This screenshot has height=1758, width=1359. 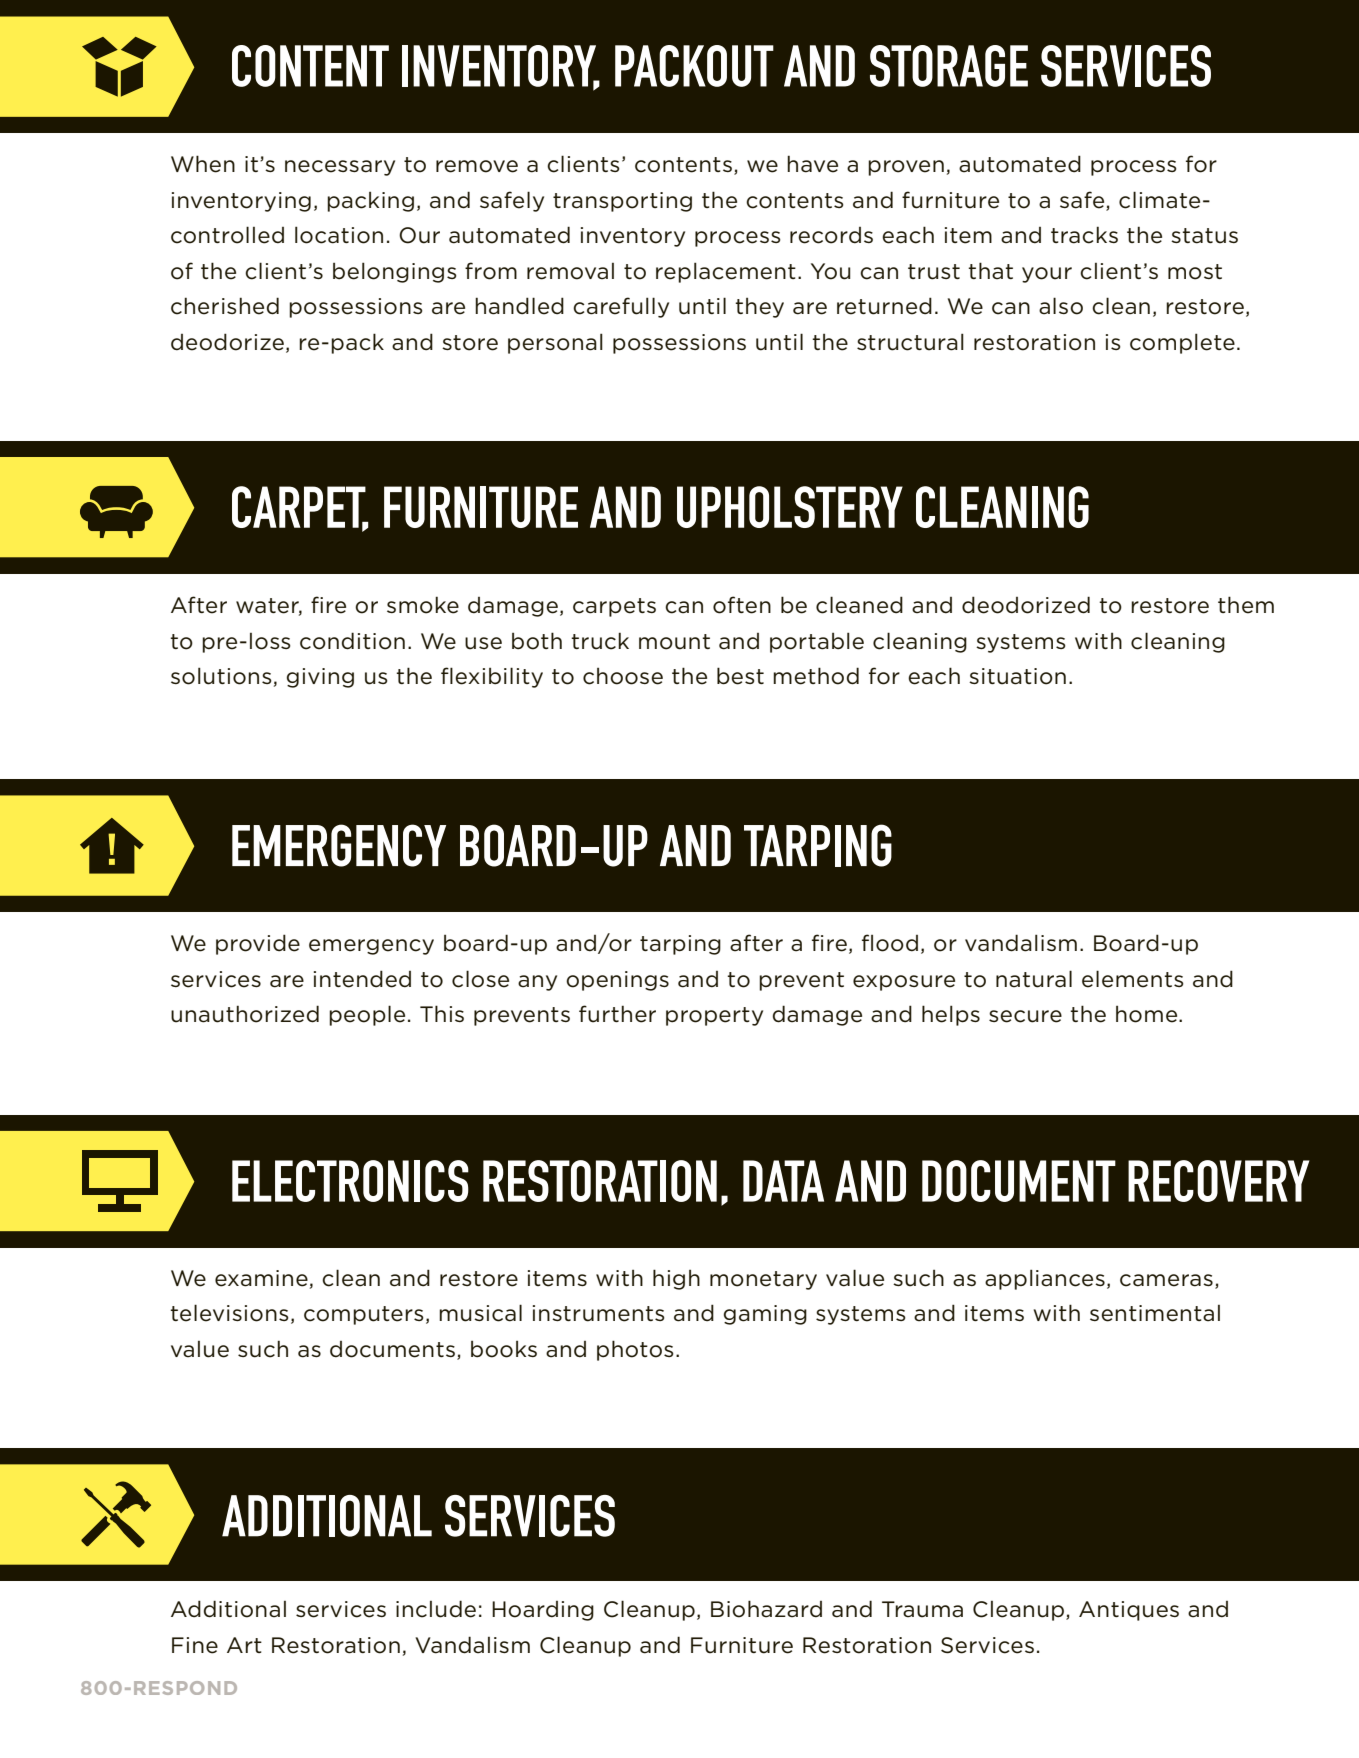 I want to click on Art, so click(x=244, y=1645).
